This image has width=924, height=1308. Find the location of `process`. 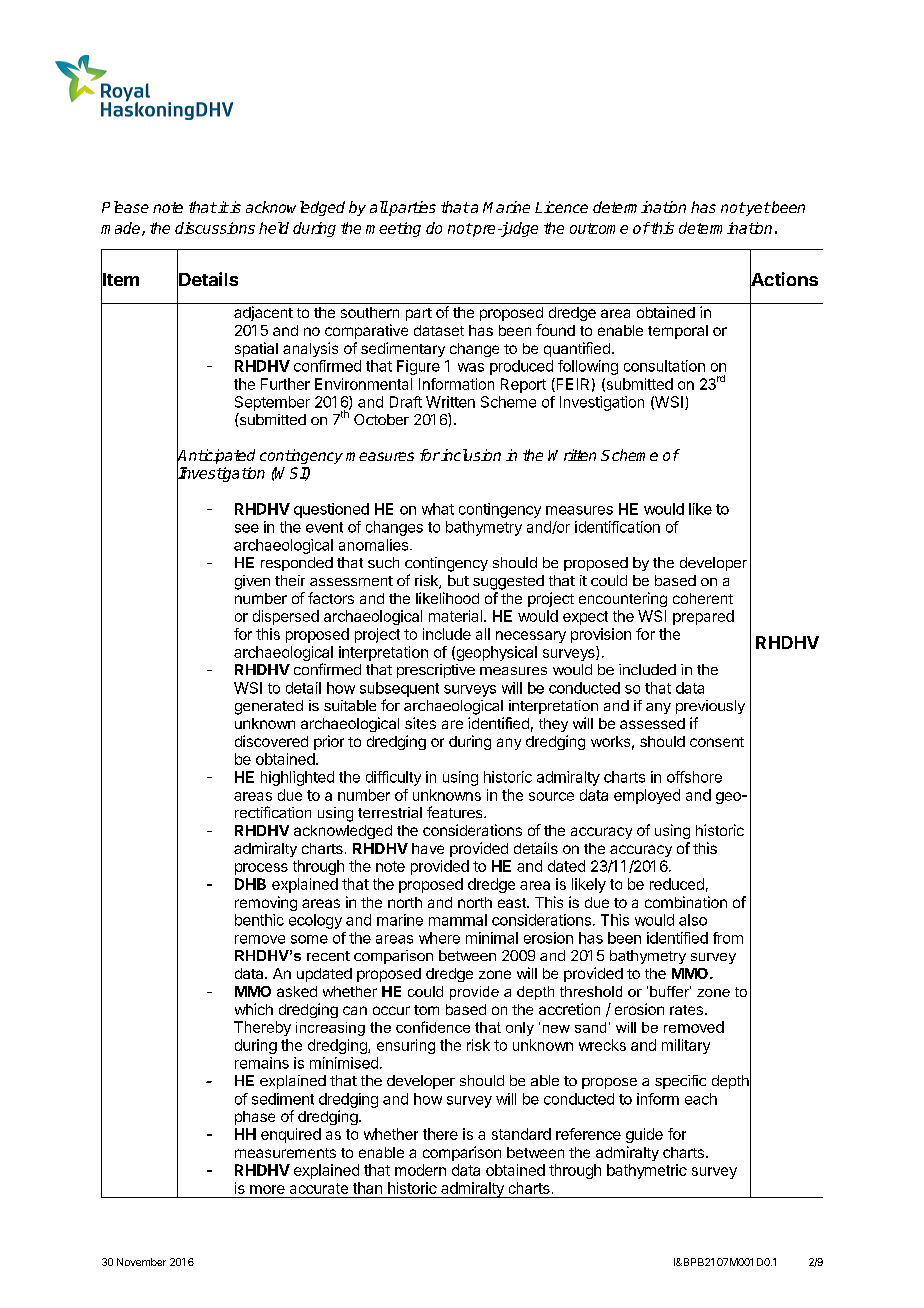

process is located at coordinates (261, 869).
